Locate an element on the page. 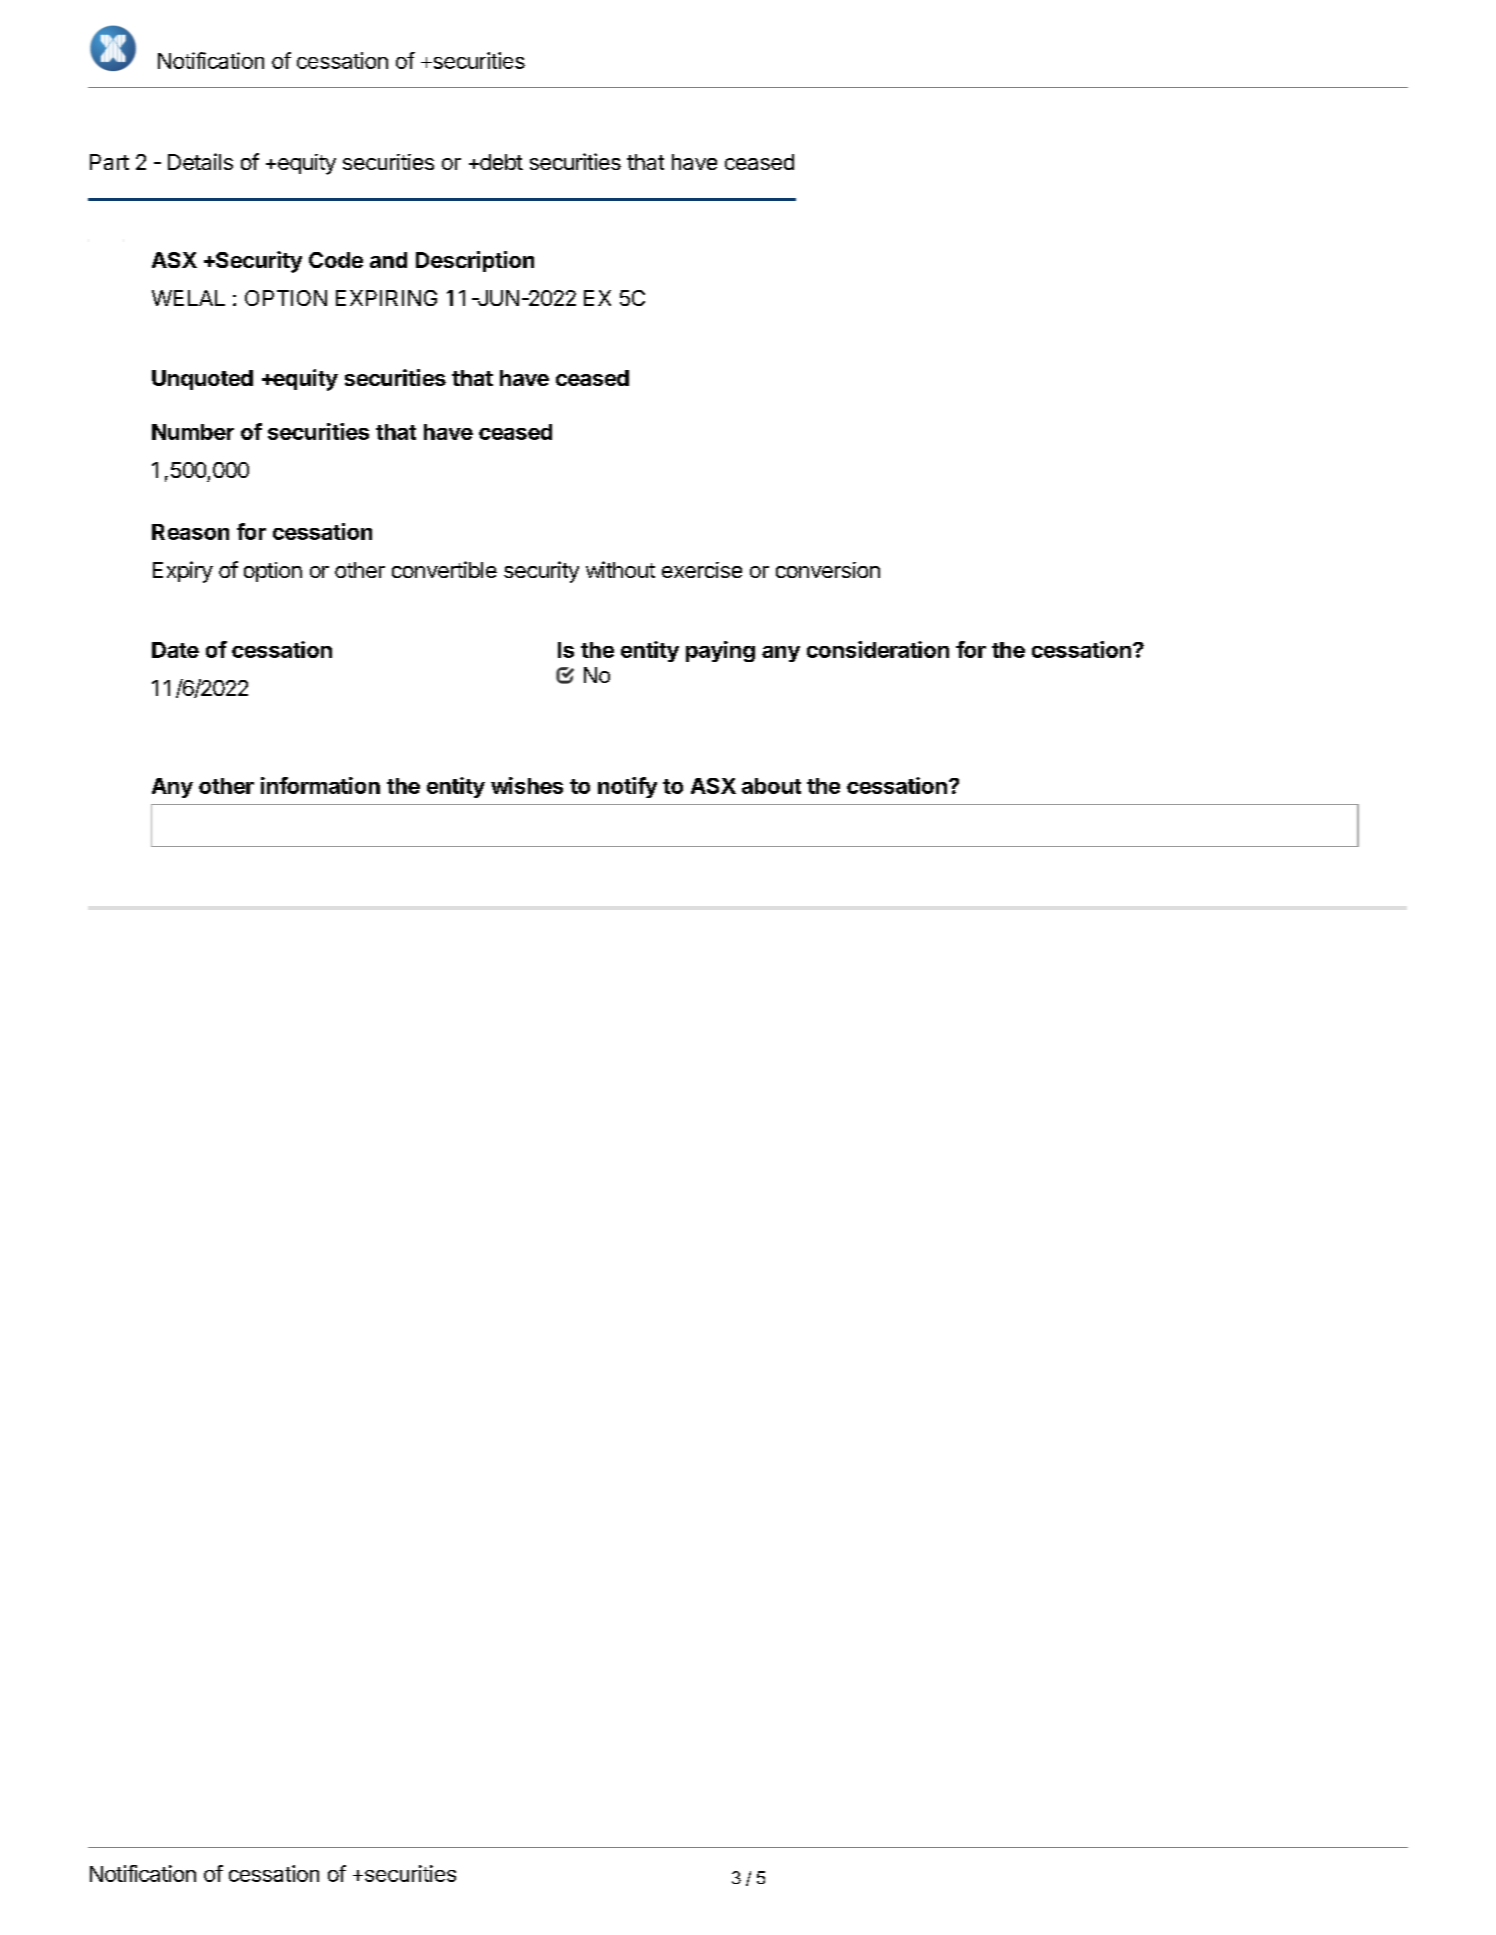 The height and width of the document is (1935, 1496). Details is located at coordinates (200, 161).
